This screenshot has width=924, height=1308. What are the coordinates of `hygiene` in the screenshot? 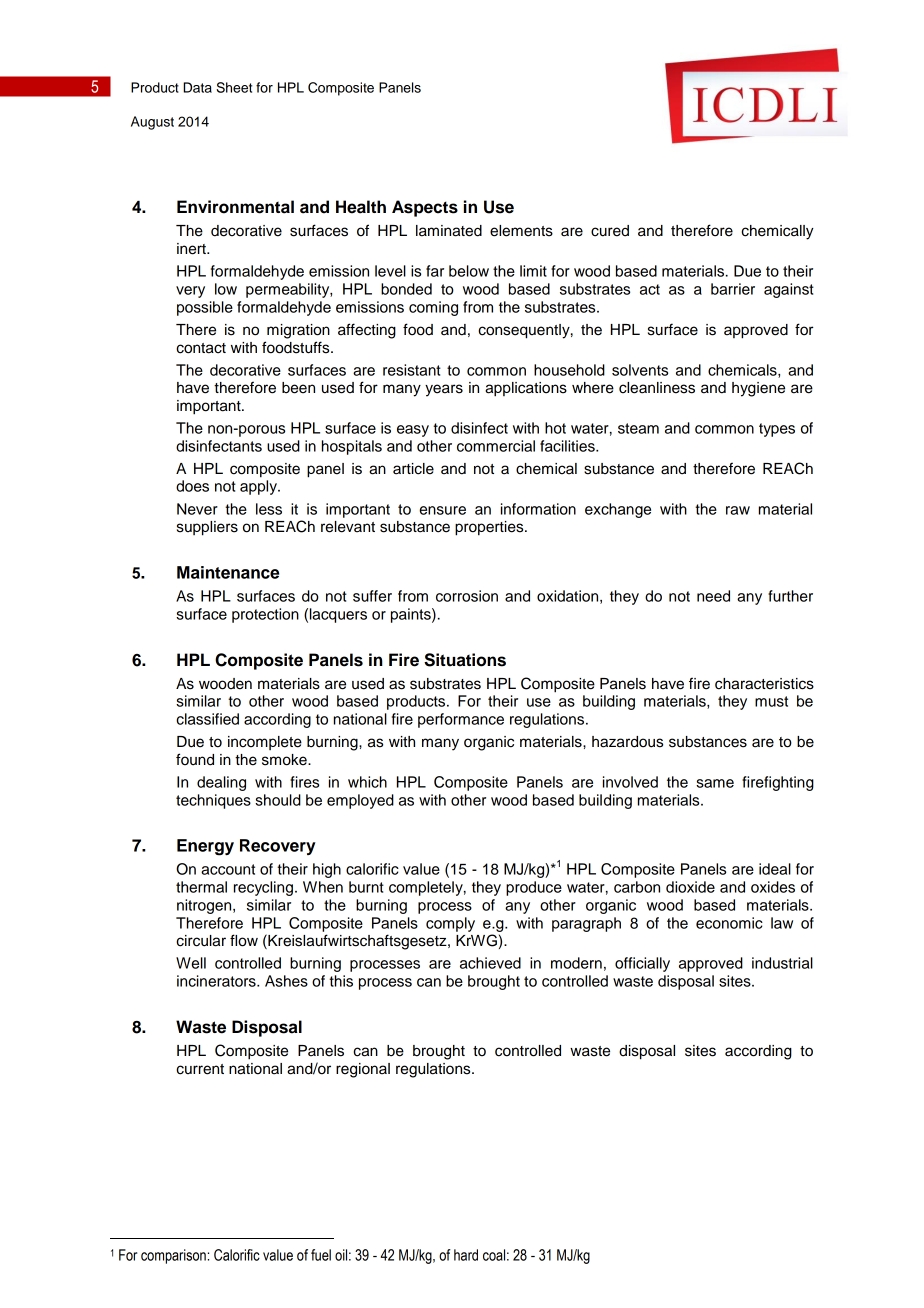 It's located at (758, 389).
